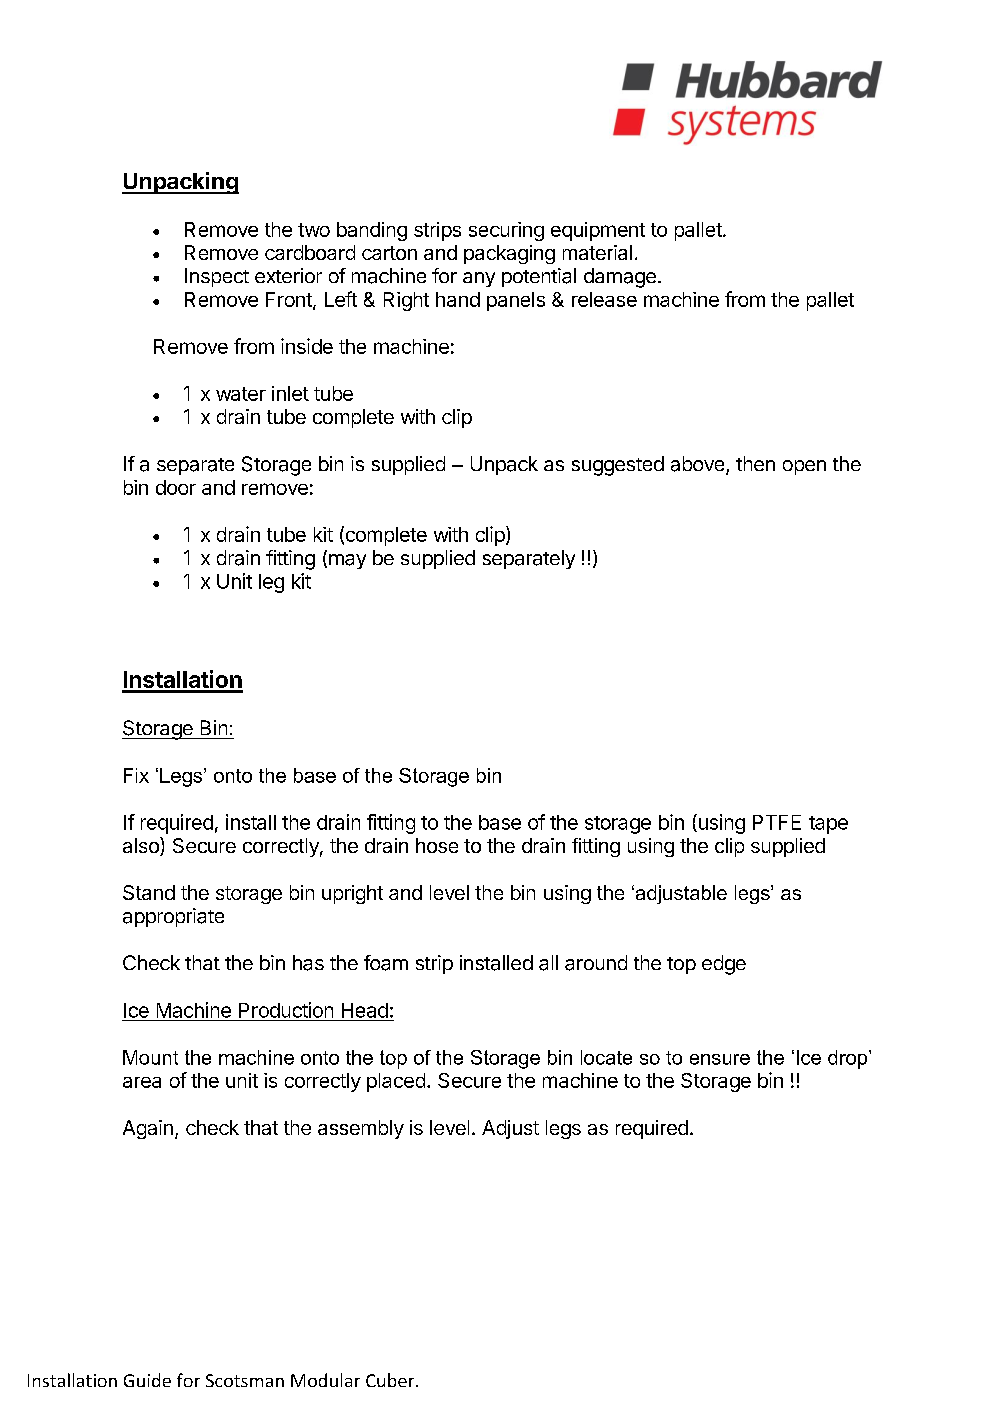 The image size is (1008, 1425). I want to click on then, so click(755, 463).
